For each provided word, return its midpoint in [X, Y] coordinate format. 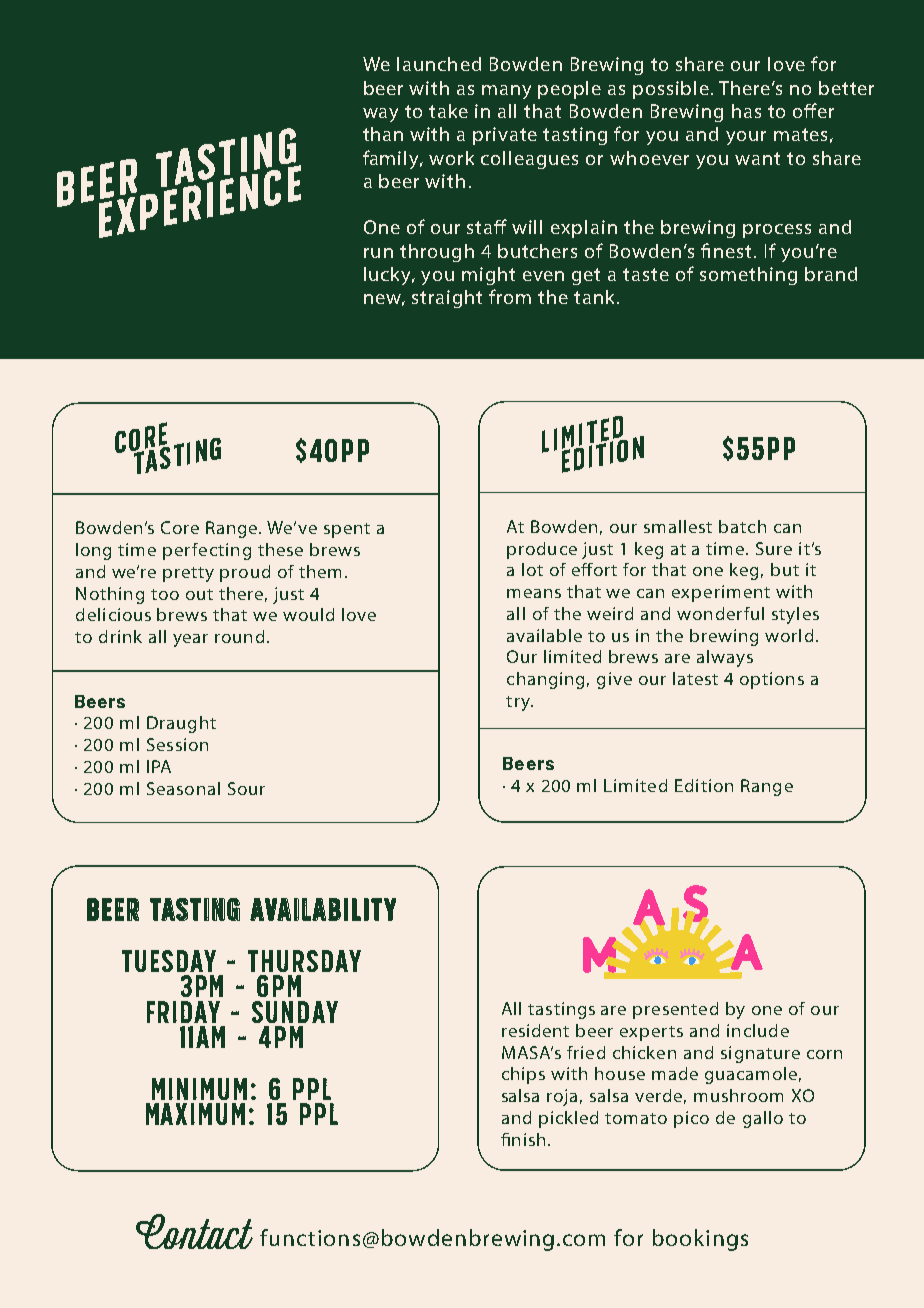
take [448, 111]
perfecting [207, 551]
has [746, 111]
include [758, 1030]
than [383, 134]
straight [447, 299]
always [725, 658]
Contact [194, 1231]
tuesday [169, 961]
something [748, 276]
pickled [568, 1119]
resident [535, 1030]
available [544, 635]
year [190, 640]
